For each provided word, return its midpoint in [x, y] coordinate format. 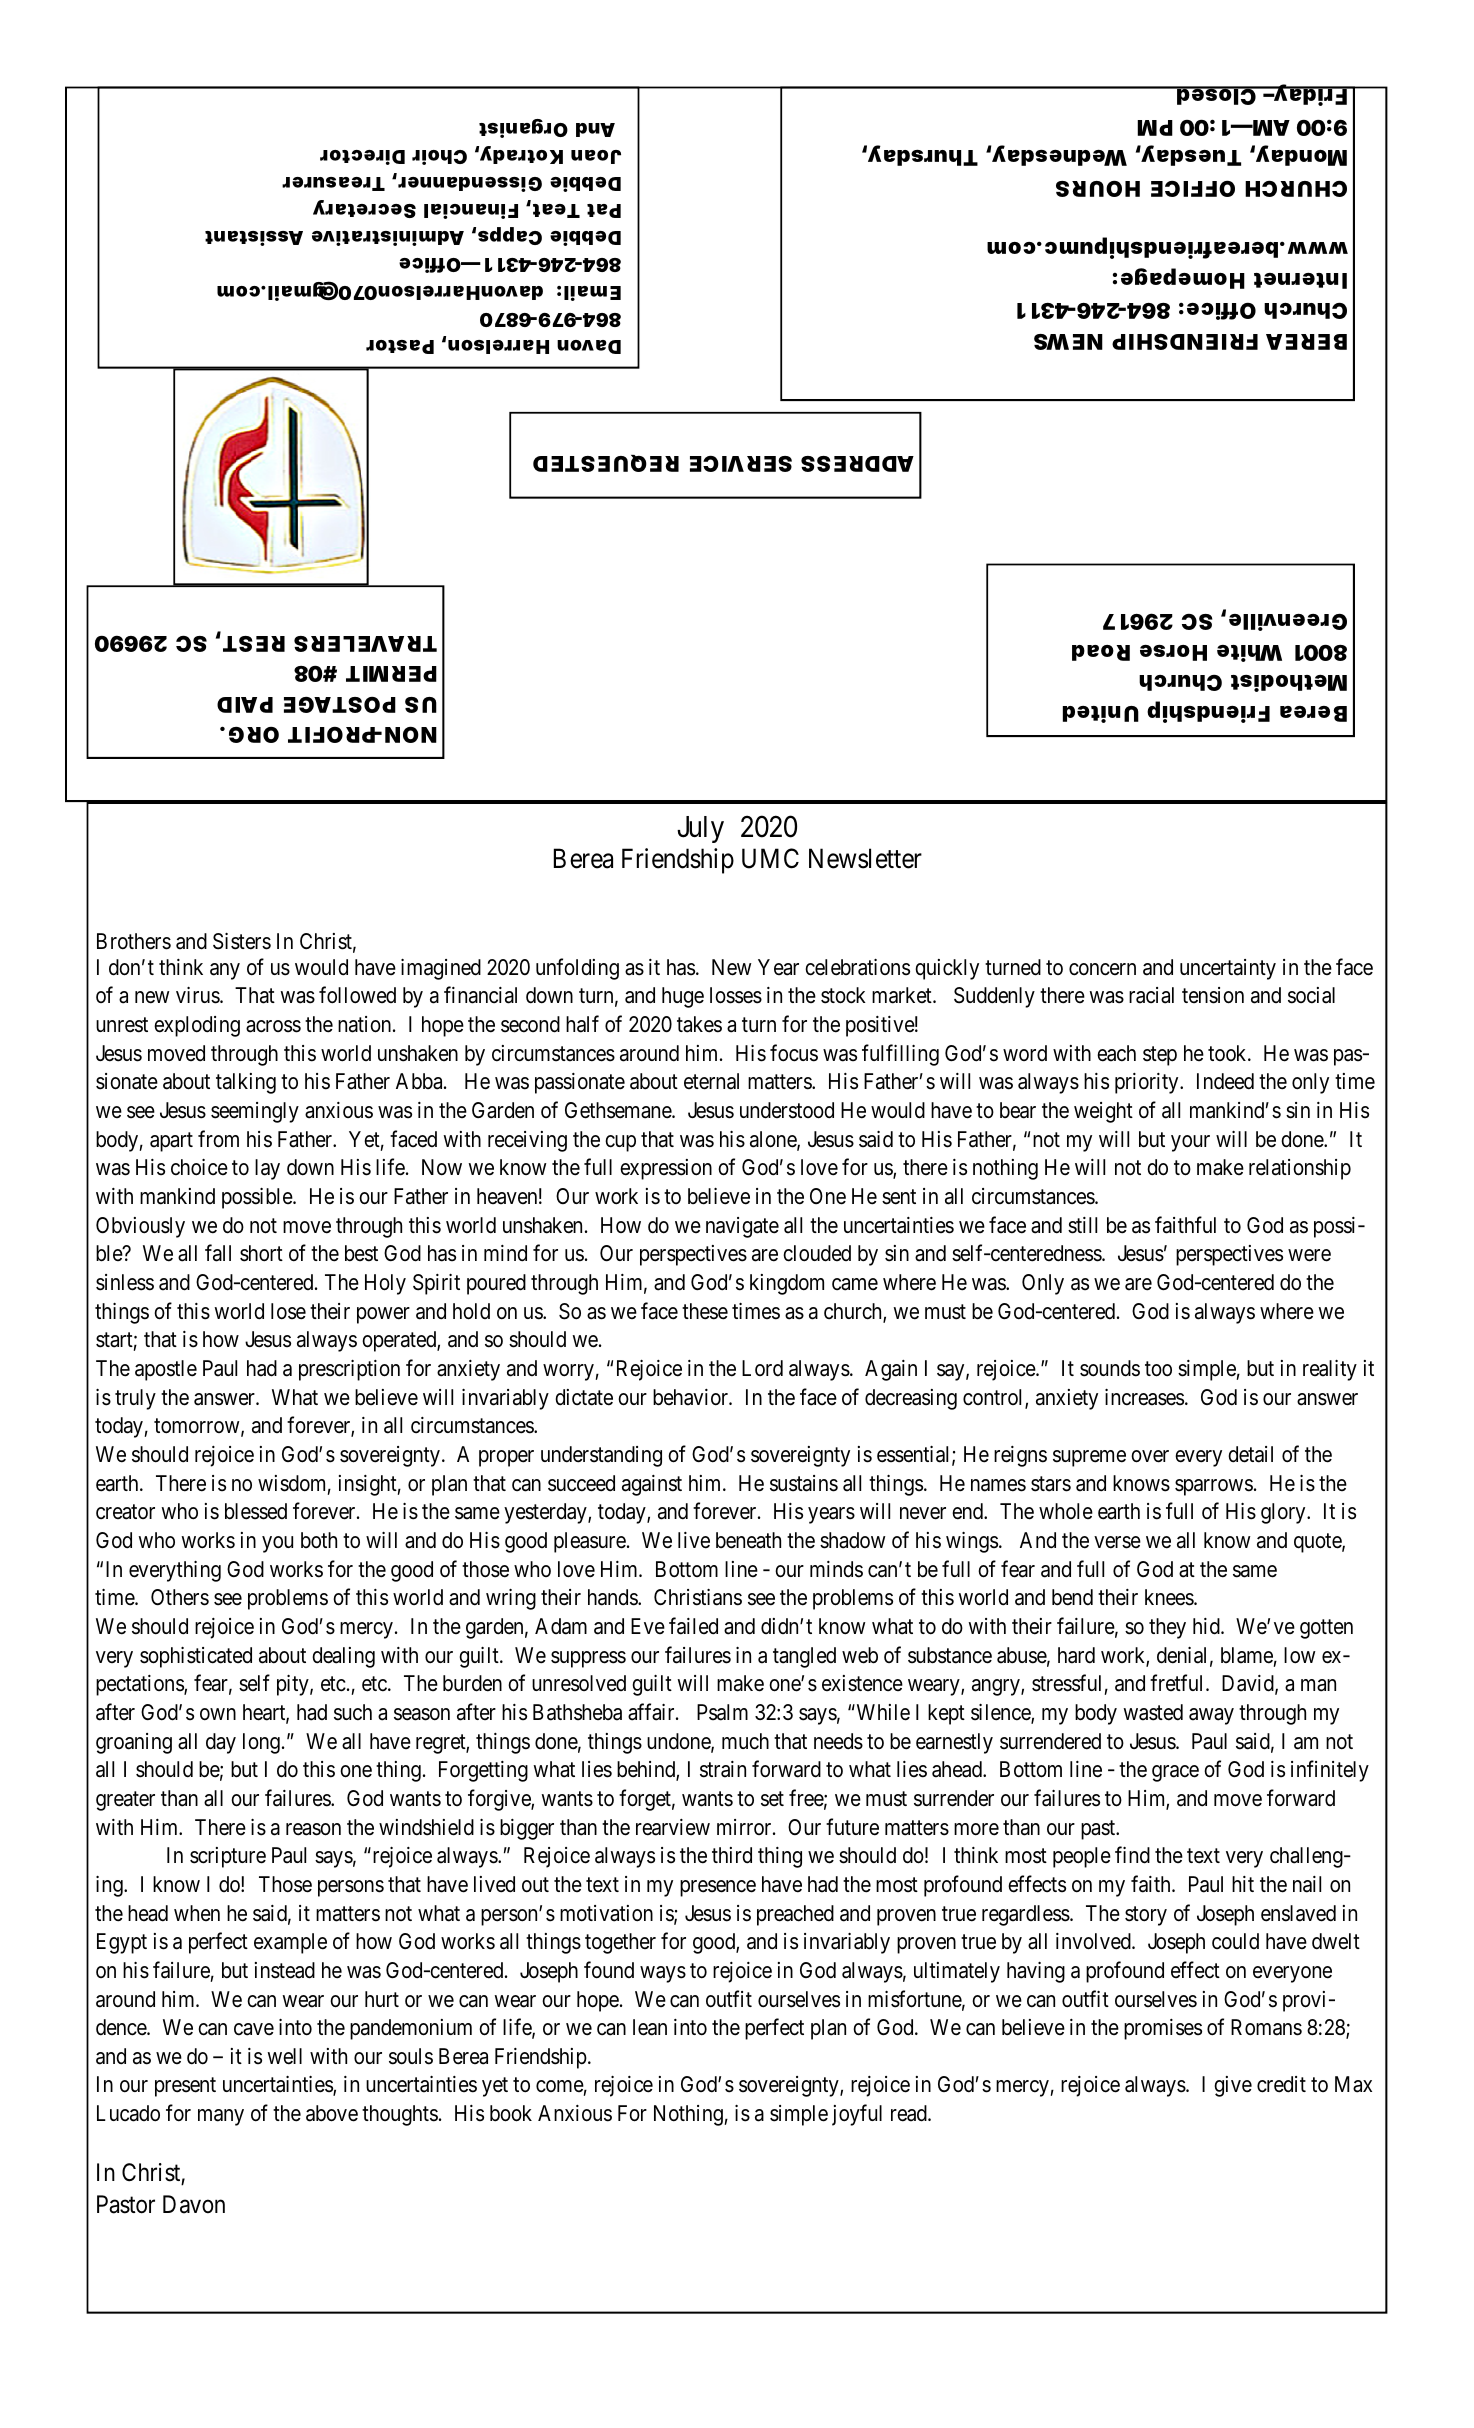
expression [666, 1169]
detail [1250, 1454]
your [1190, 1143]
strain [723, 1769]
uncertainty [1228, 969]
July [700, 829]
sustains [804, 1483]
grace [1175, 1773]
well [284, 2056]
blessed [256, 1511]
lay [267, 1169]
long [261, 1743]
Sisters [242, 941]
